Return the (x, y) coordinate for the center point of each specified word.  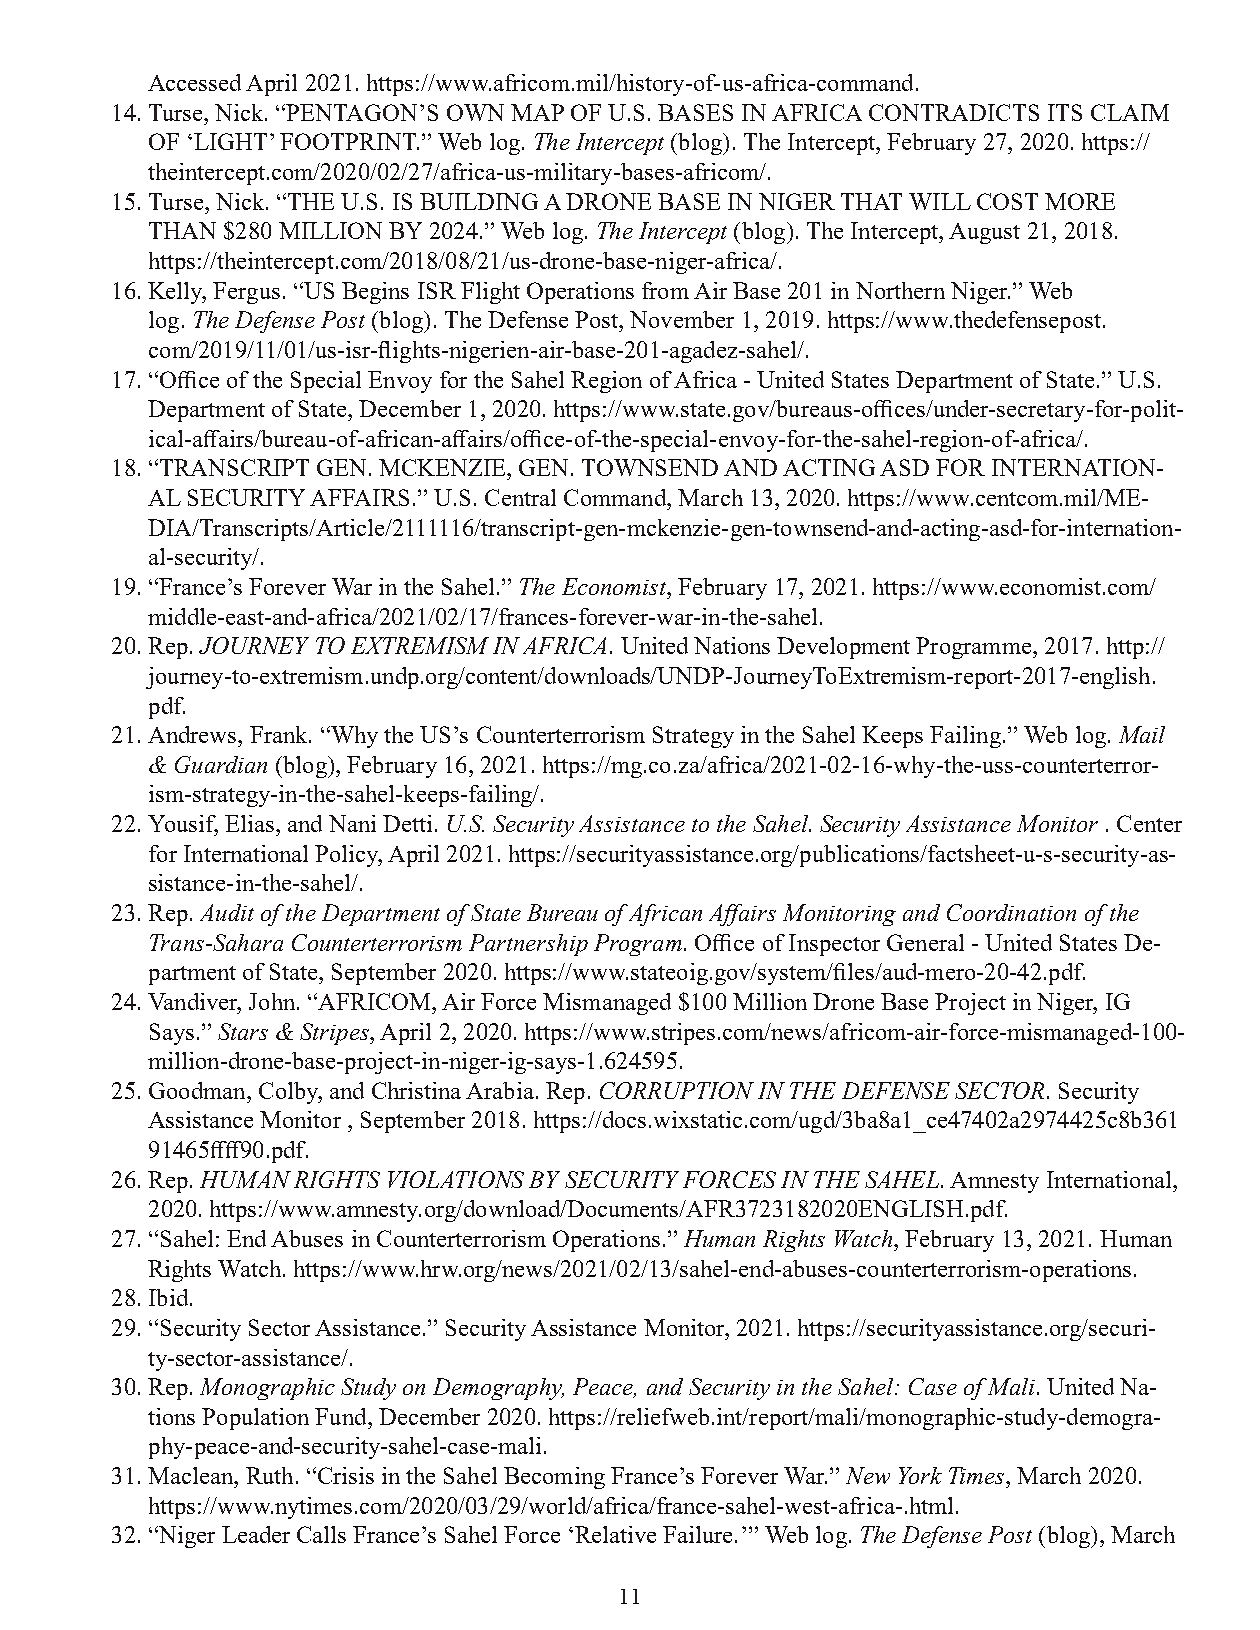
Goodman (198, 1090)
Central (520, 497)
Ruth (269, 1475)
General (925, 942)
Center (1149, 823)
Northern (900, 290)
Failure (697, 1534)
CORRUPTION (677, 1090)
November (682, 319)
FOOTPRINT (349, 141)
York (920, 1475)
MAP (537, 112)
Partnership (528, 945)
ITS (1065, 112)
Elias (249, 823)
